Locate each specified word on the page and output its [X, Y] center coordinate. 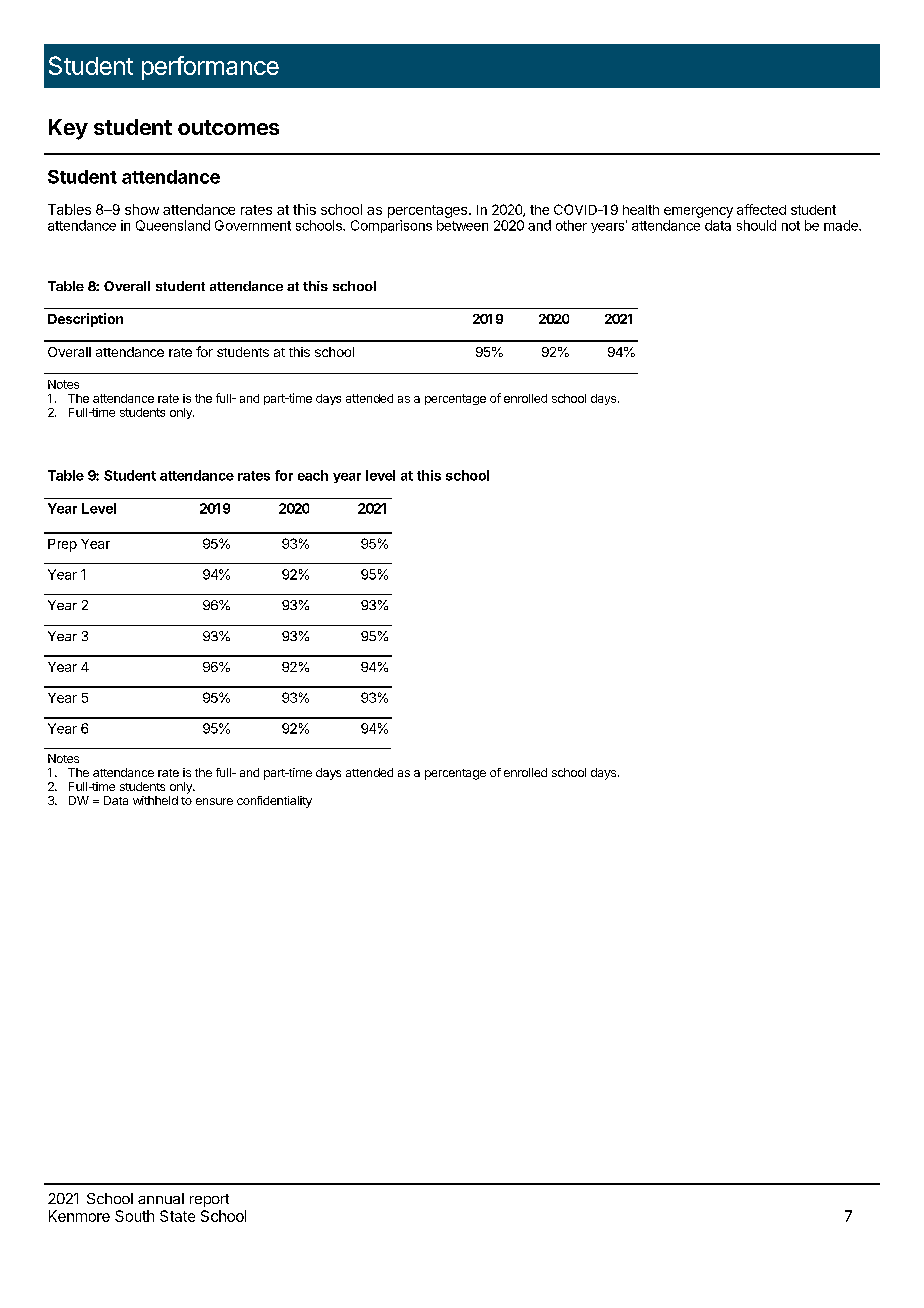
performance [210, 68]
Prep [62, 545]
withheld [155, 800]
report [209, 1200]
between [462, 225]
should [756, 225]
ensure [214, 801]
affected [761, 209]
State [177, 1216]
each [313, 475]
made [842, 225]
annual [161, 1198]
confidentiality [274, 802]
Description [85, 320]
